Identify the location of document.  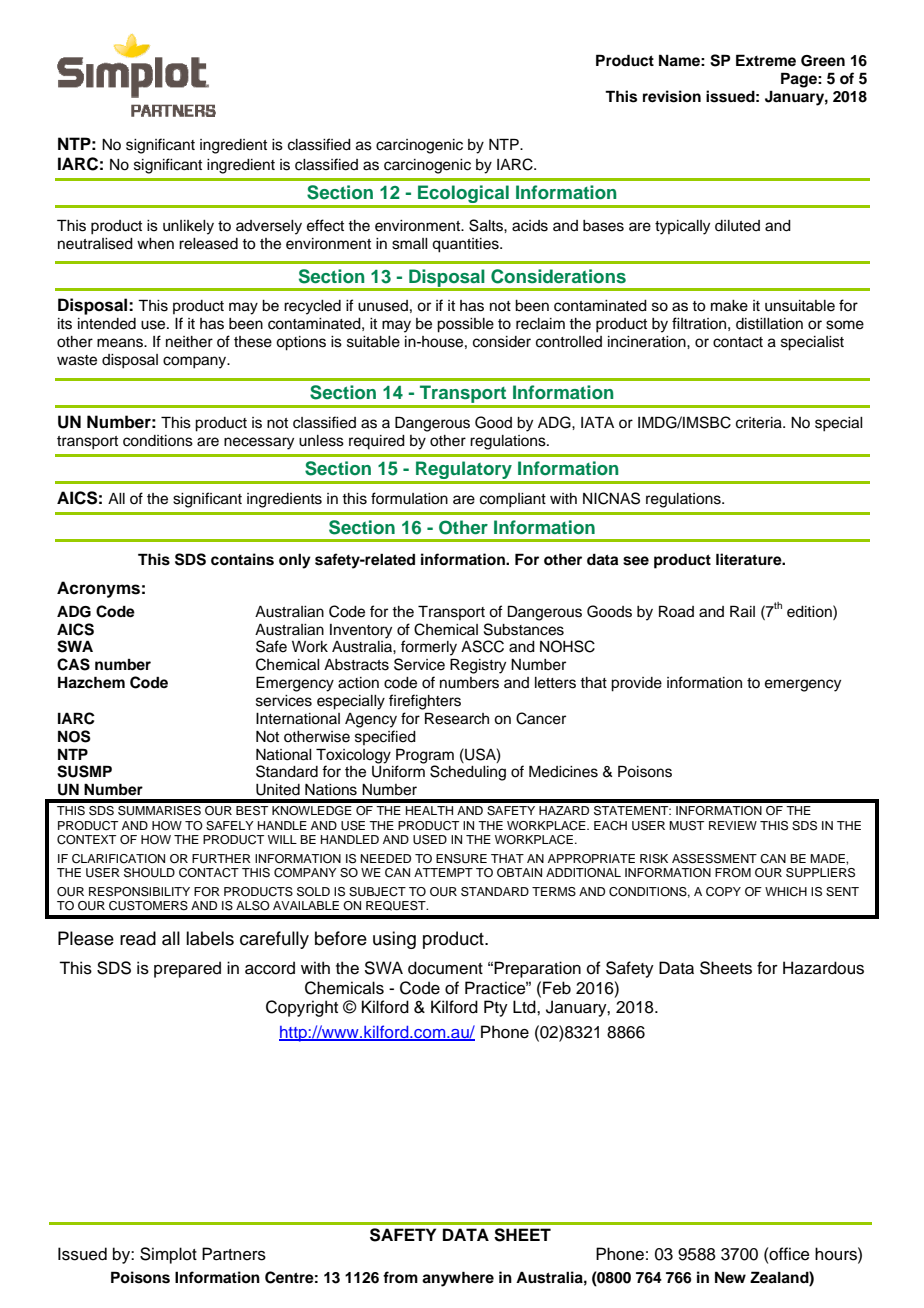
(445, 968).
